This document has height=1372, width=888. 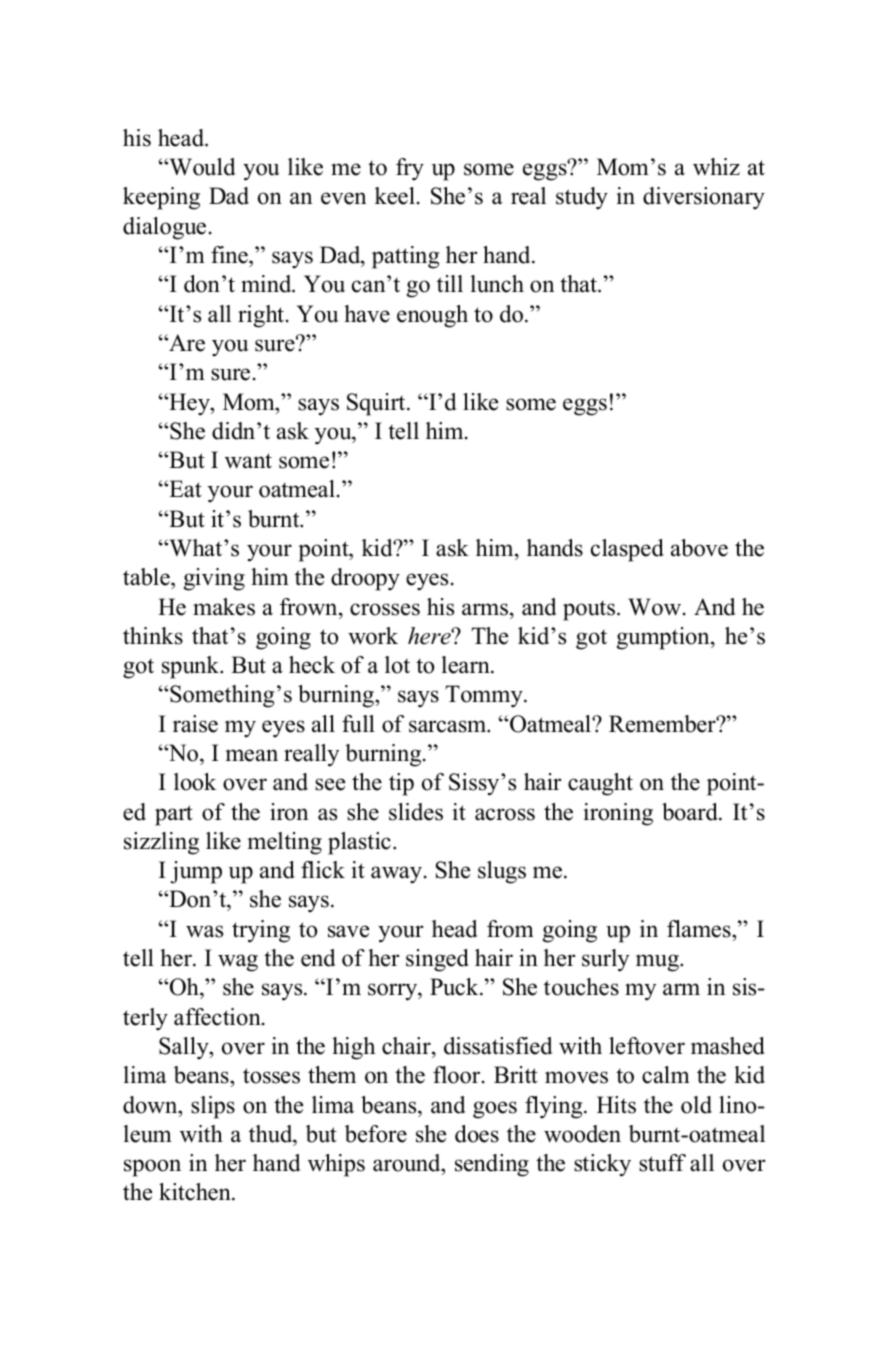 What do you see at coordinates (161, 198) in the document?
I see `keeping` at bounding box center [161, 198].
